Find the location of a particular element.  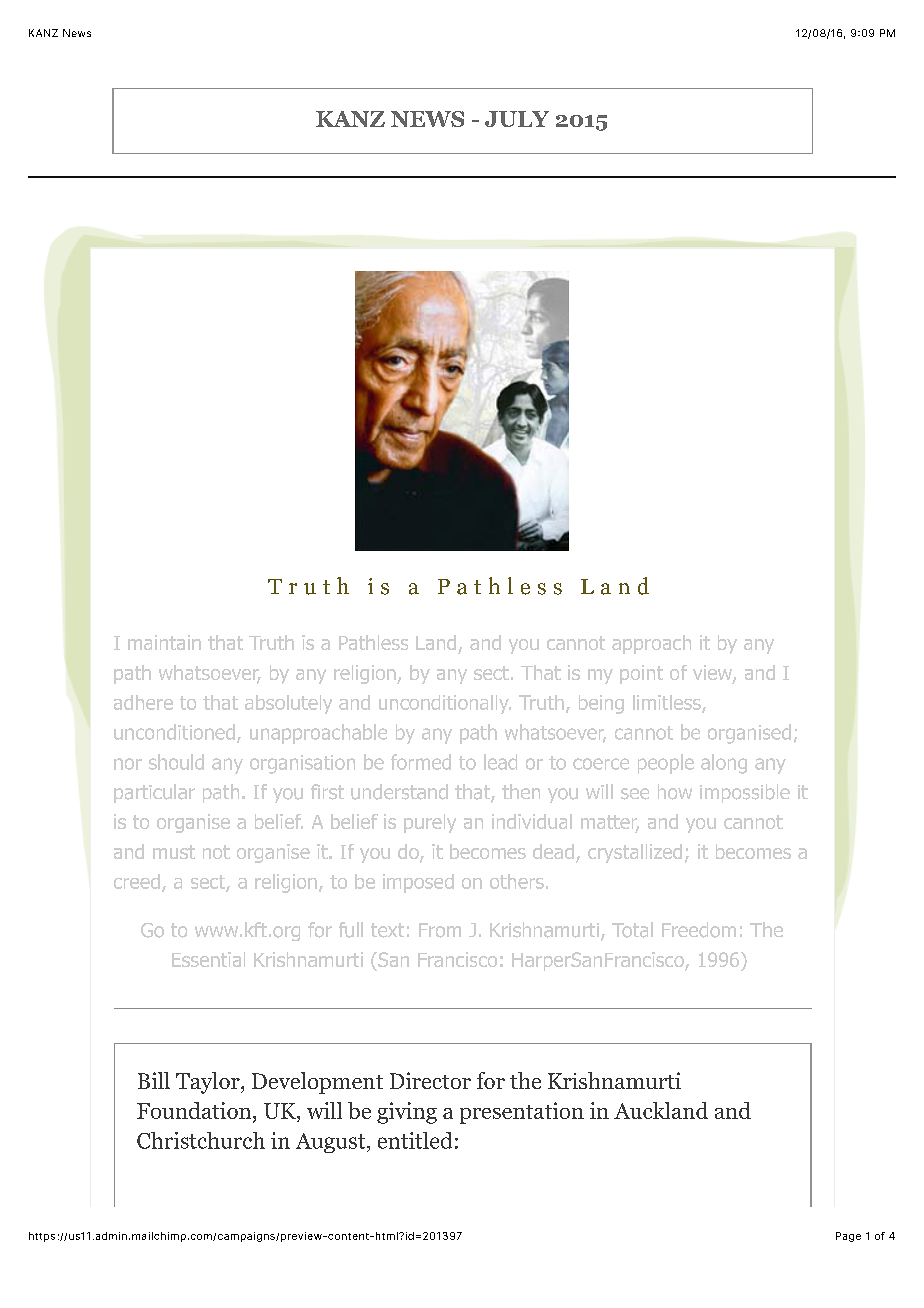

Page is located at coordinates (848, 1237).
